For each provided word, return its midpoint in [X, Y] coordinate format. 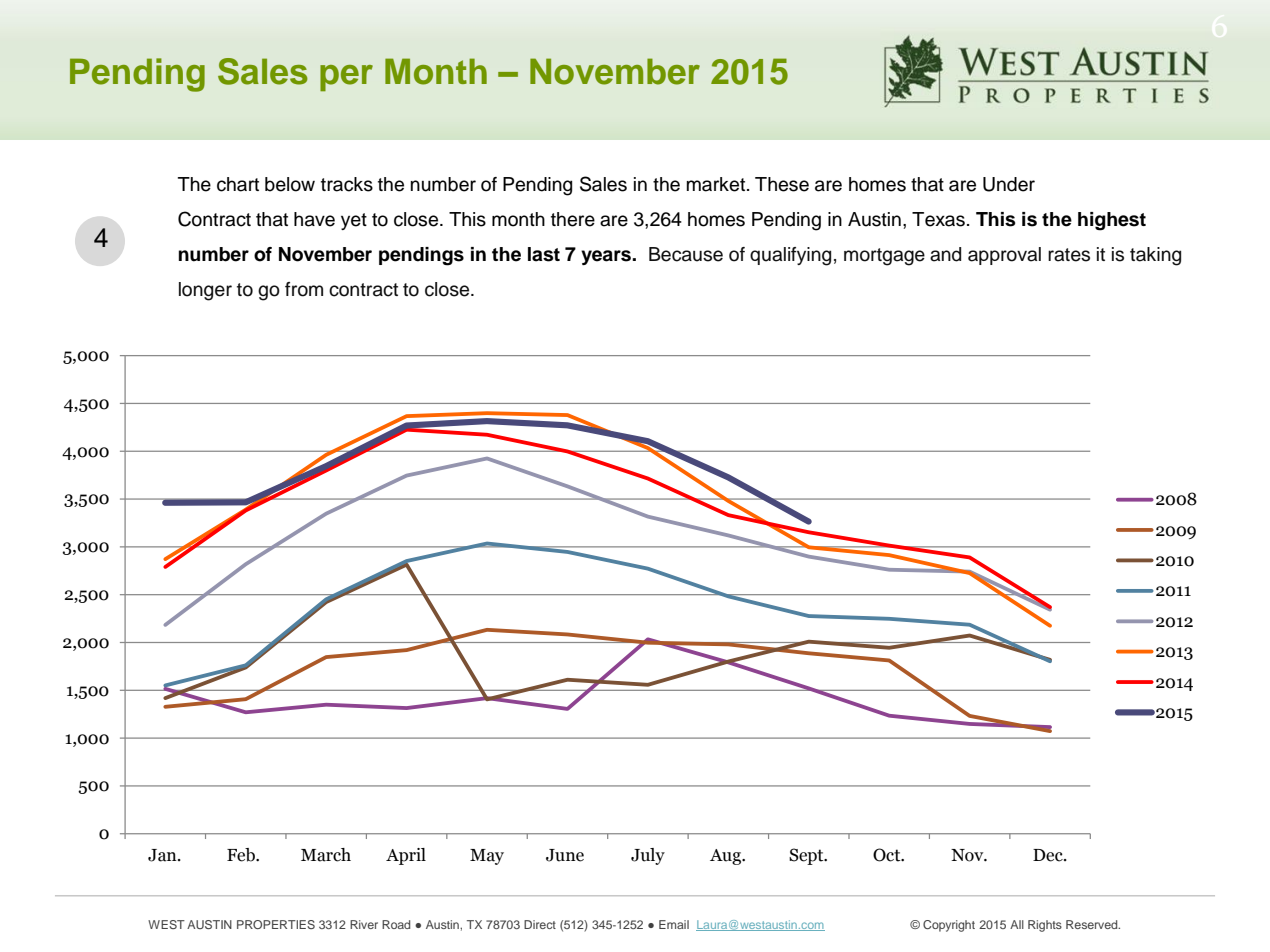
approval [1004, 256]
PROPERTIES [276, 924]
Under [1009, 184]
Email [674, 924]
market [717, 184]
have [314, 219]
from [304, 289]
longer [205, 291]
